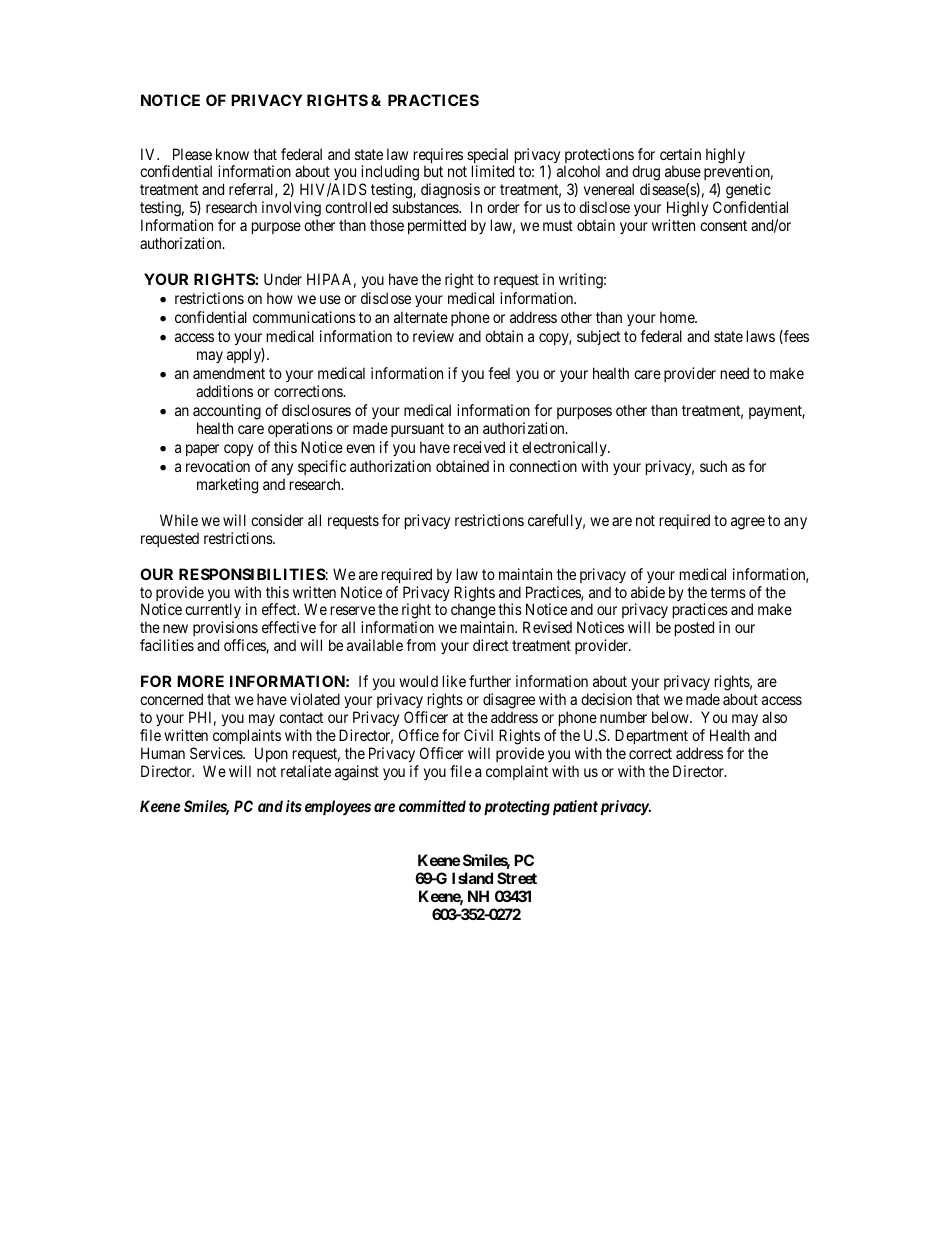 The image size is (952, 1233). Describe the element at coordinates (713, 466) in the image. I see `such` at that location.
